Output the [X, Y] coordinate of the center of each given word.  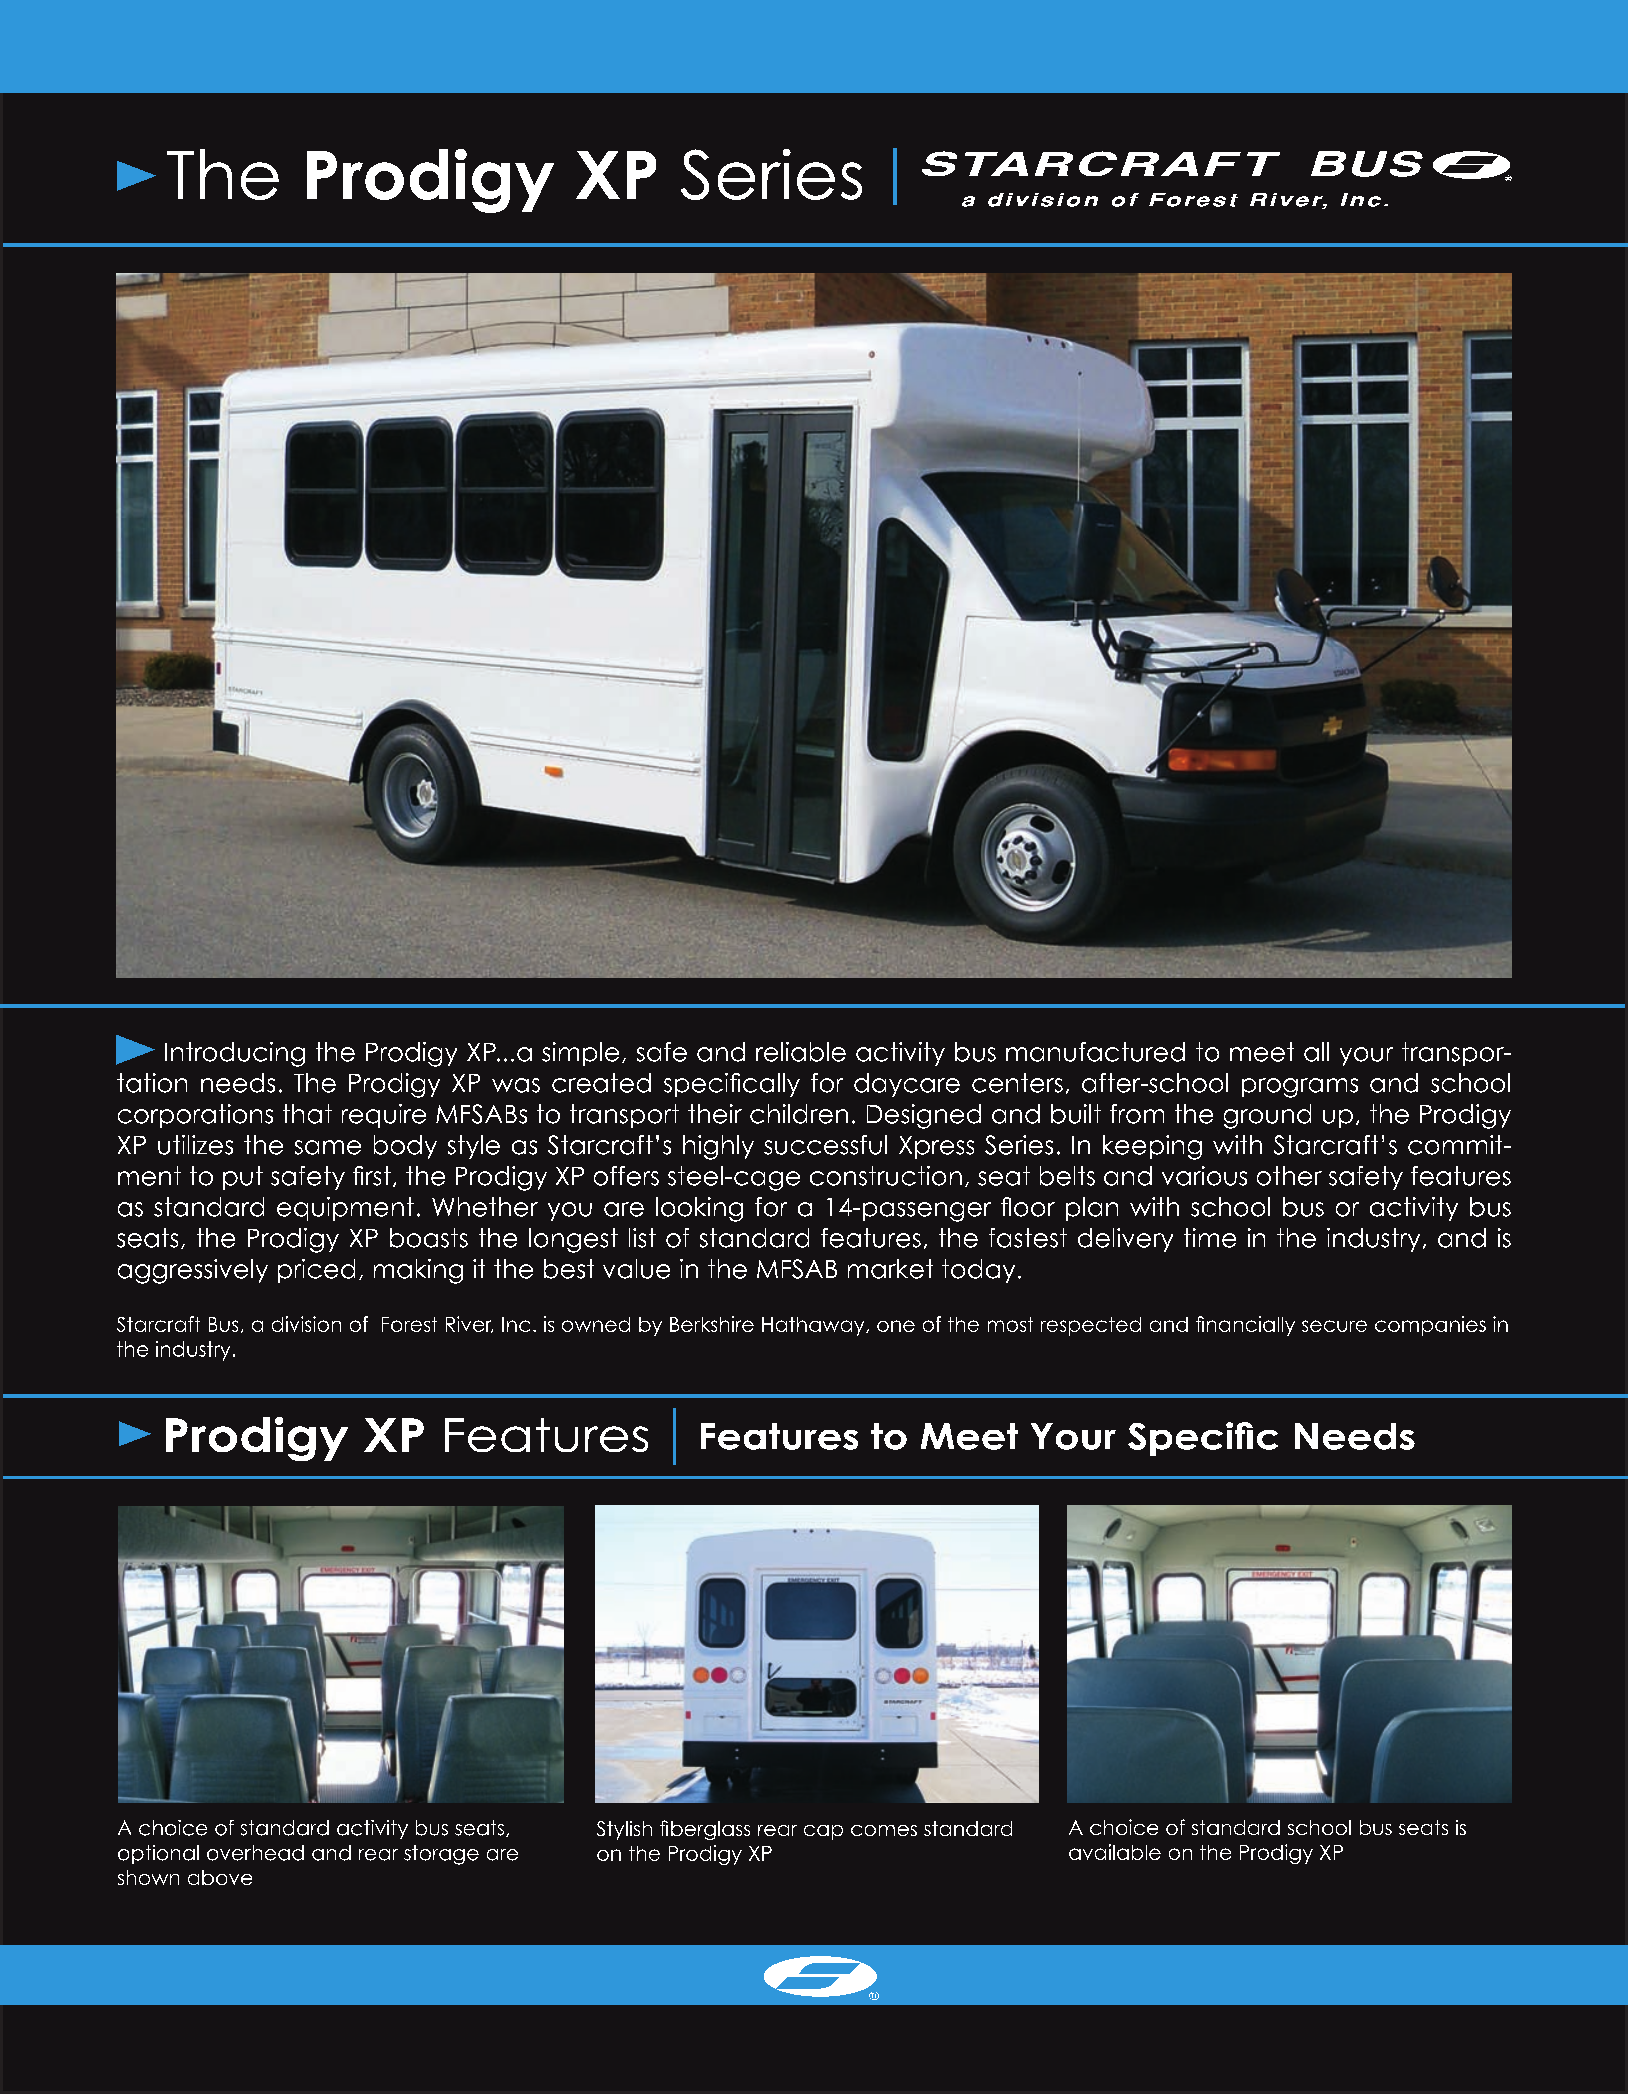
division [306, 1324]
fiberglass [705, 1830]
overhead [255, 1853]
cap [823, 1832]
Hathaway [814, 1326]
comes [884, 1830]
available [1115, 1852]
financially [1245, 1326]
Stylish [624, 1830]
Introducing [235, 1054]
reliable [801, 1052]
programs [1300, 1088]
